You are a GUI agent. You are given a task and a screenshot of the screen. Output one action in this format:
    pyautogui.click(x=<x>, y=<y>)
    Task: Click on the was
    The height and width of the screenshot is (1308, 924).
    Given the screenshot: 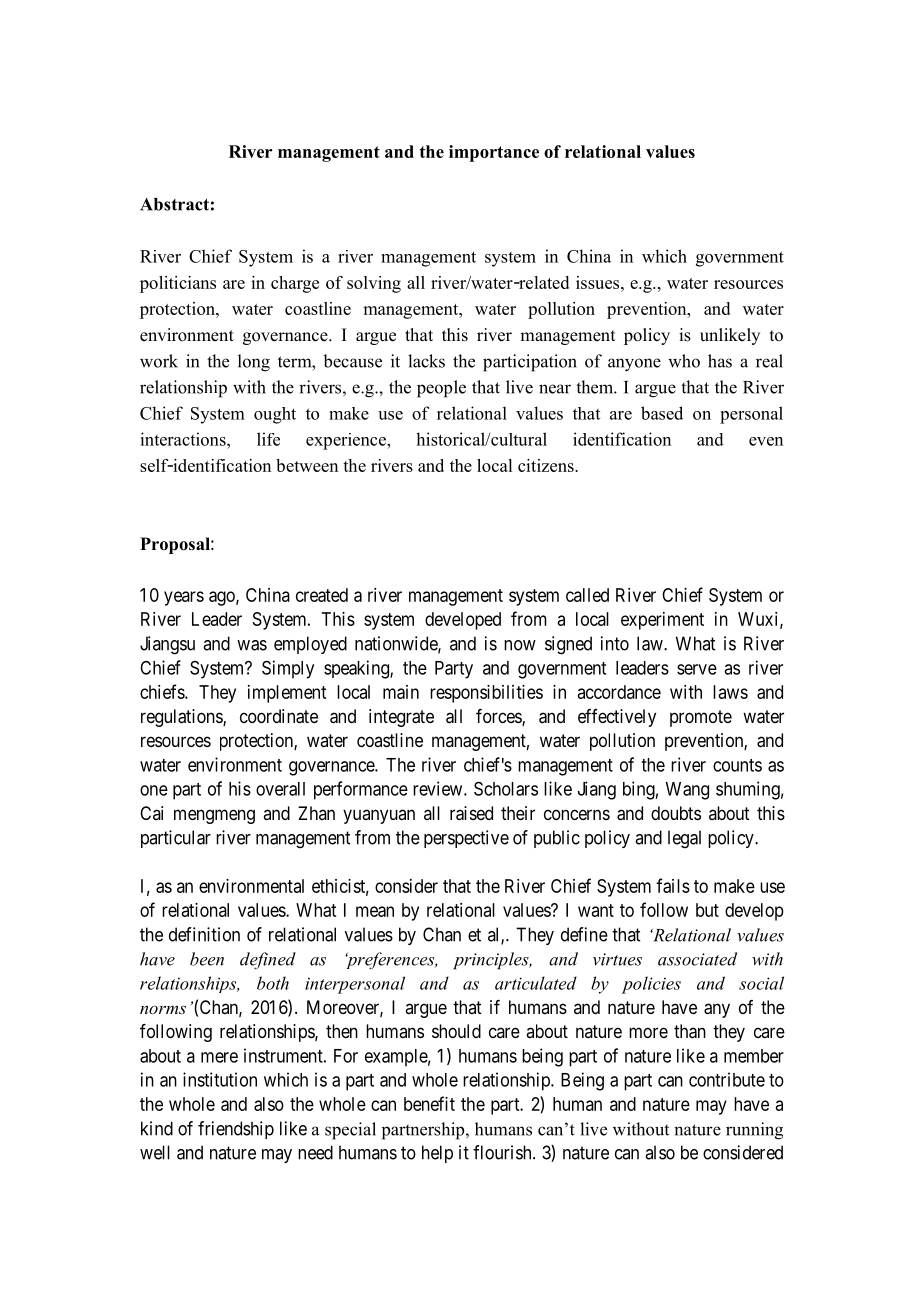 What is the action you would take?
    pyautogui.click(x=252, y=645)
